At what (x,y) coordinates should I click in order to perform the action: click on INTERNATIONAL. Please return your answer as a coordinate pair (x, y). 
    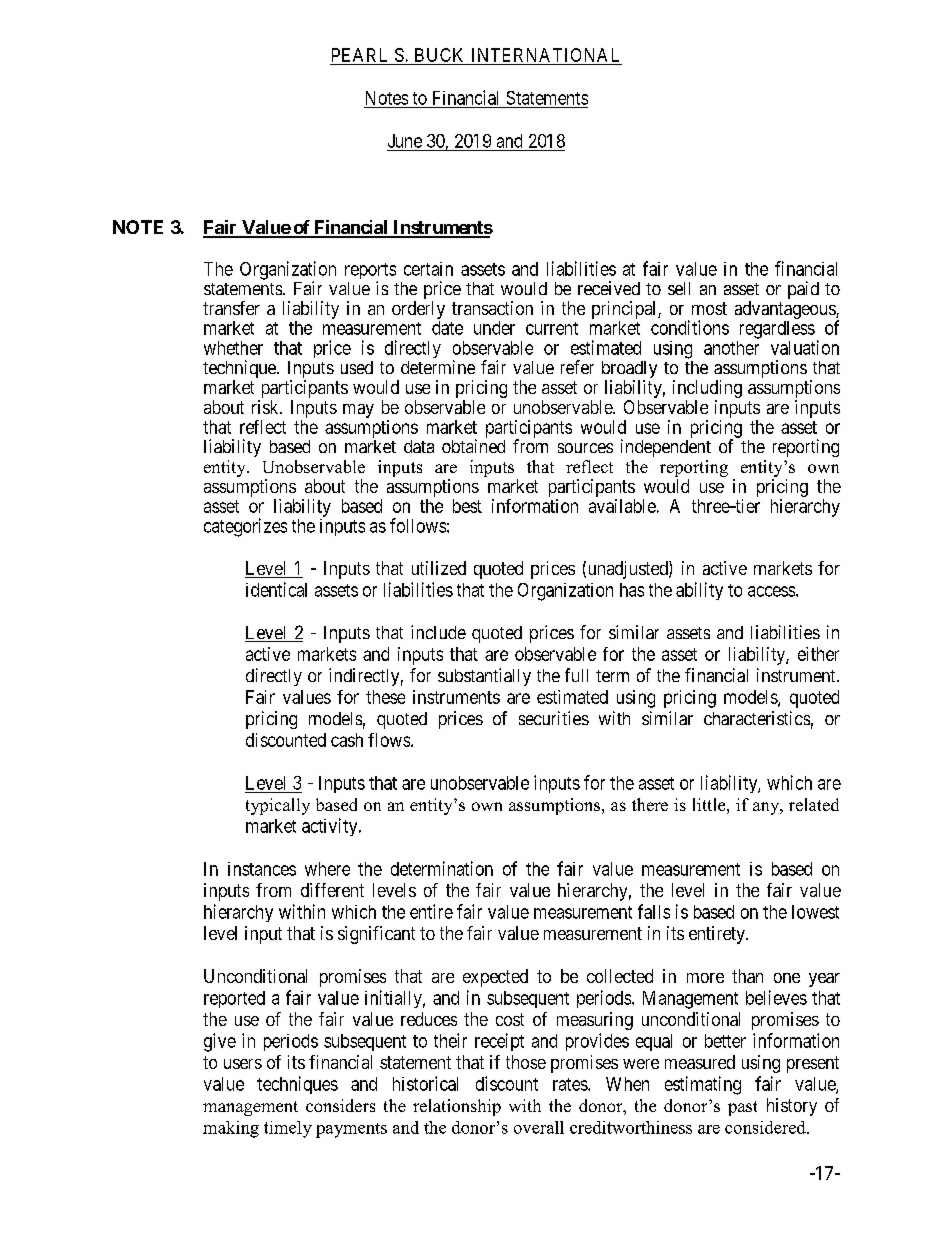
    Looking at the image, I should click on (545, 55).
